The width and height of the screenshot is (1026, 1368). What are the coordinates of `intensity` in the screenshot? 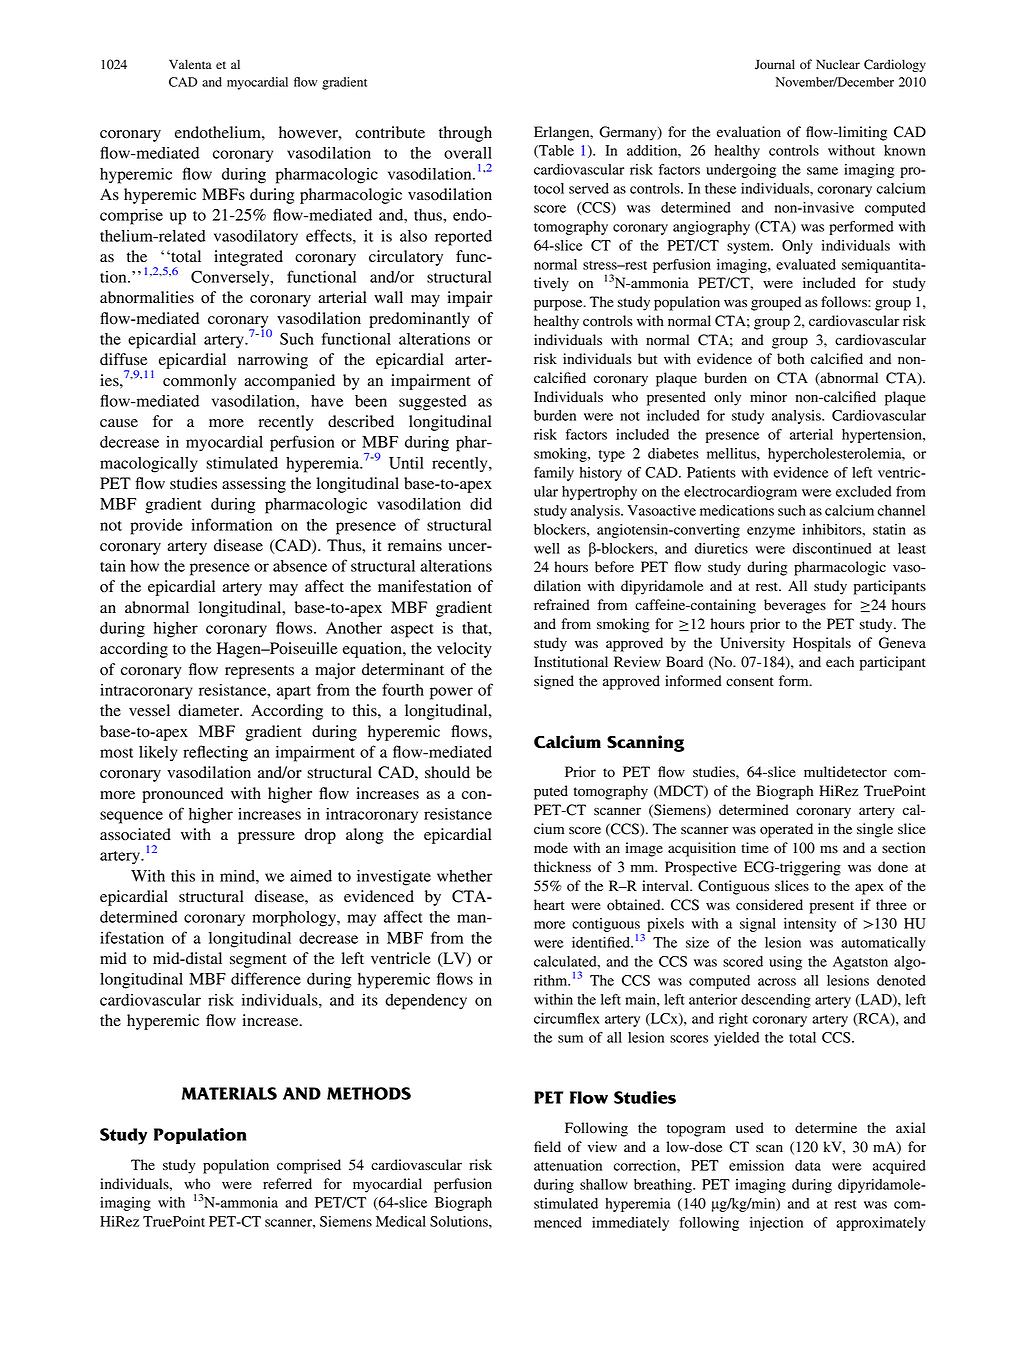 It's located at (810, 925).
